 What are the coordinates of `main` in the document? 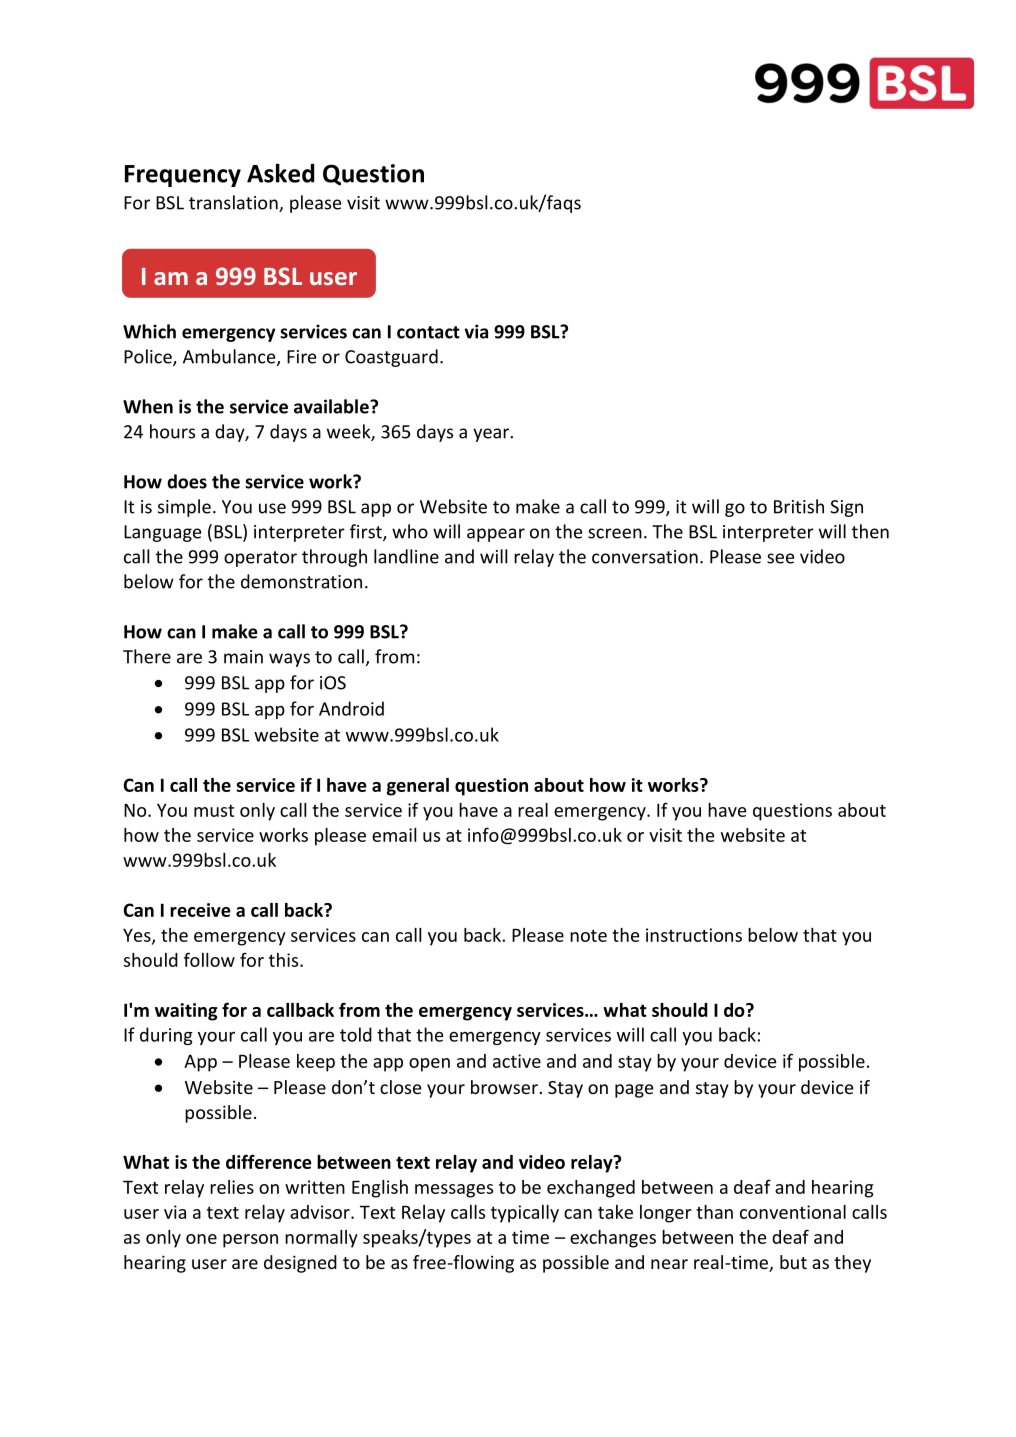 It's located at (243, 657).
